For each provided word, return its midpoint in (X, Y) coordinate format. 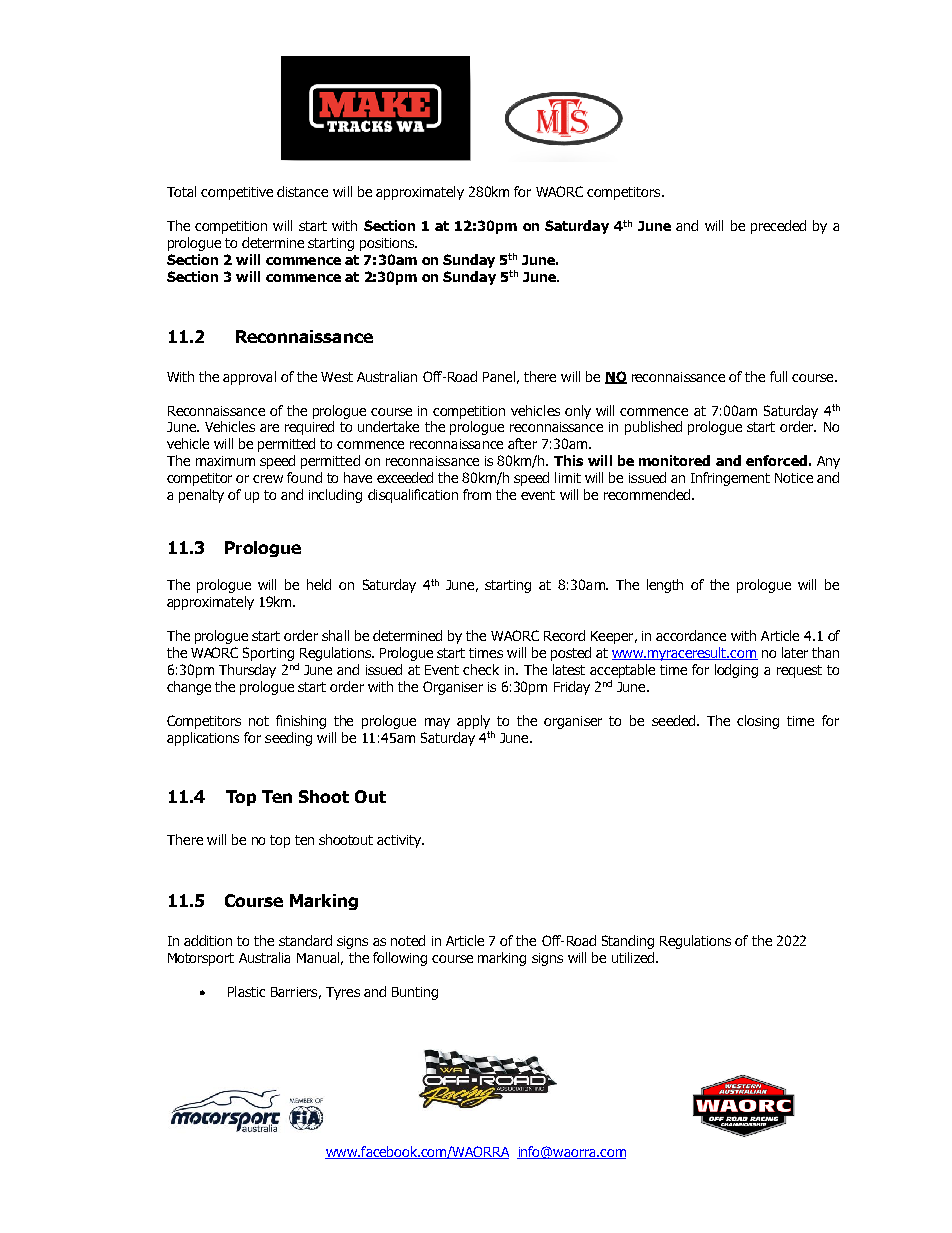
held (319, 584)
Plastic (246, 991)
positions (388, 244)
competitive (237, 193)
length (665, 586)
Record (564, 635)
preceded (778, 227)
